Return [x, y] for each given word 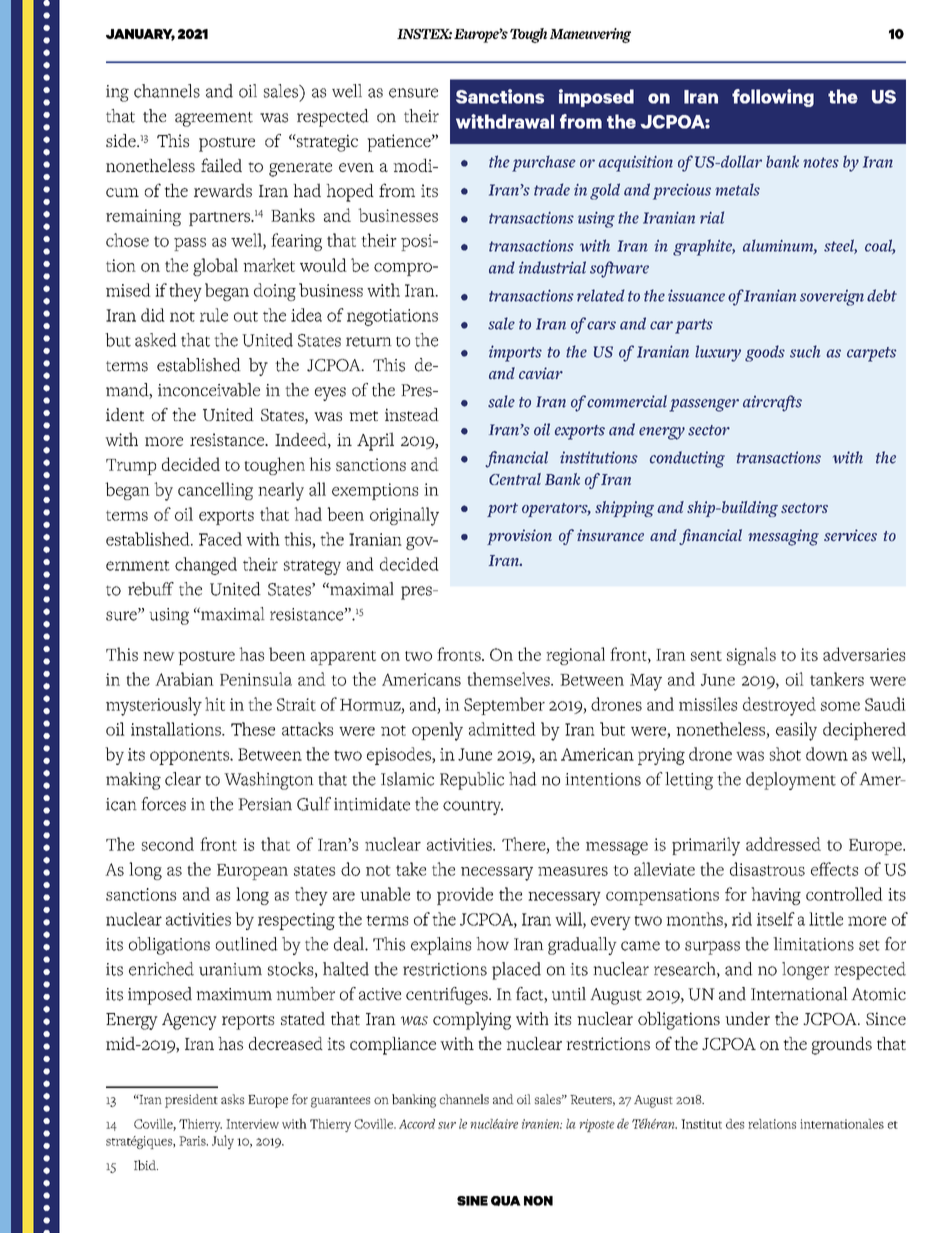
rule [214, 315]
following [773, 98]
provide [465, 896]
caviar [541, 373]
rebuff [151, 589]
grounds [842, 1046]
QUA [506, 1201]
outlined [247, 944]
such [805, 351]
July [223, 1142]
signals [751, 656]
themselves [509, 679]
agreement [214, 119]
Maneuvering [590, 35]
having [776, 896]
